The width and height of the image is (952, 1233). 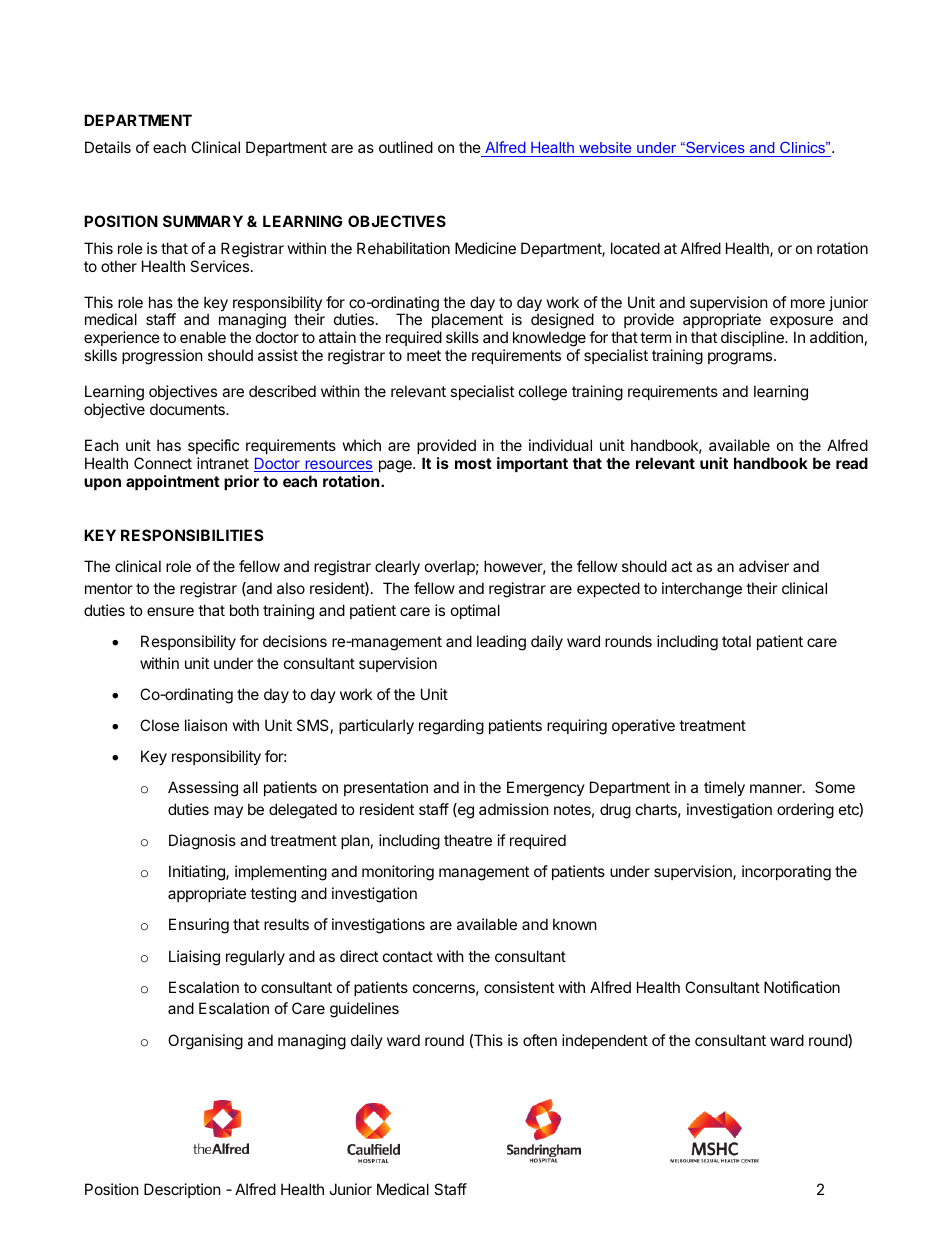 What do you see at coordinates (188, 409) in the image?
I see `documents` at bounding box center [188, 409].
